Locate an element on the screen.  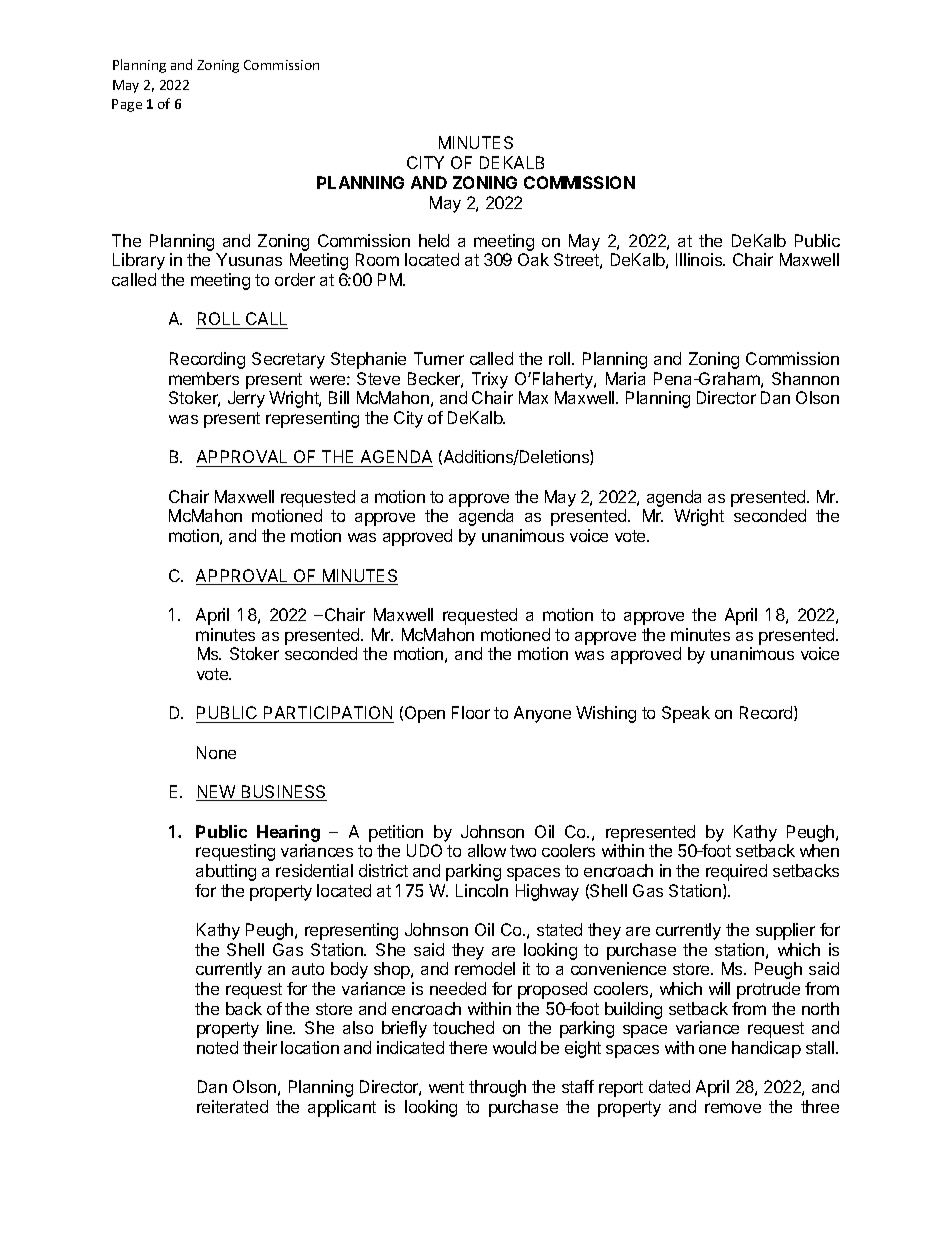
None is located at coordinates (216, 752).
